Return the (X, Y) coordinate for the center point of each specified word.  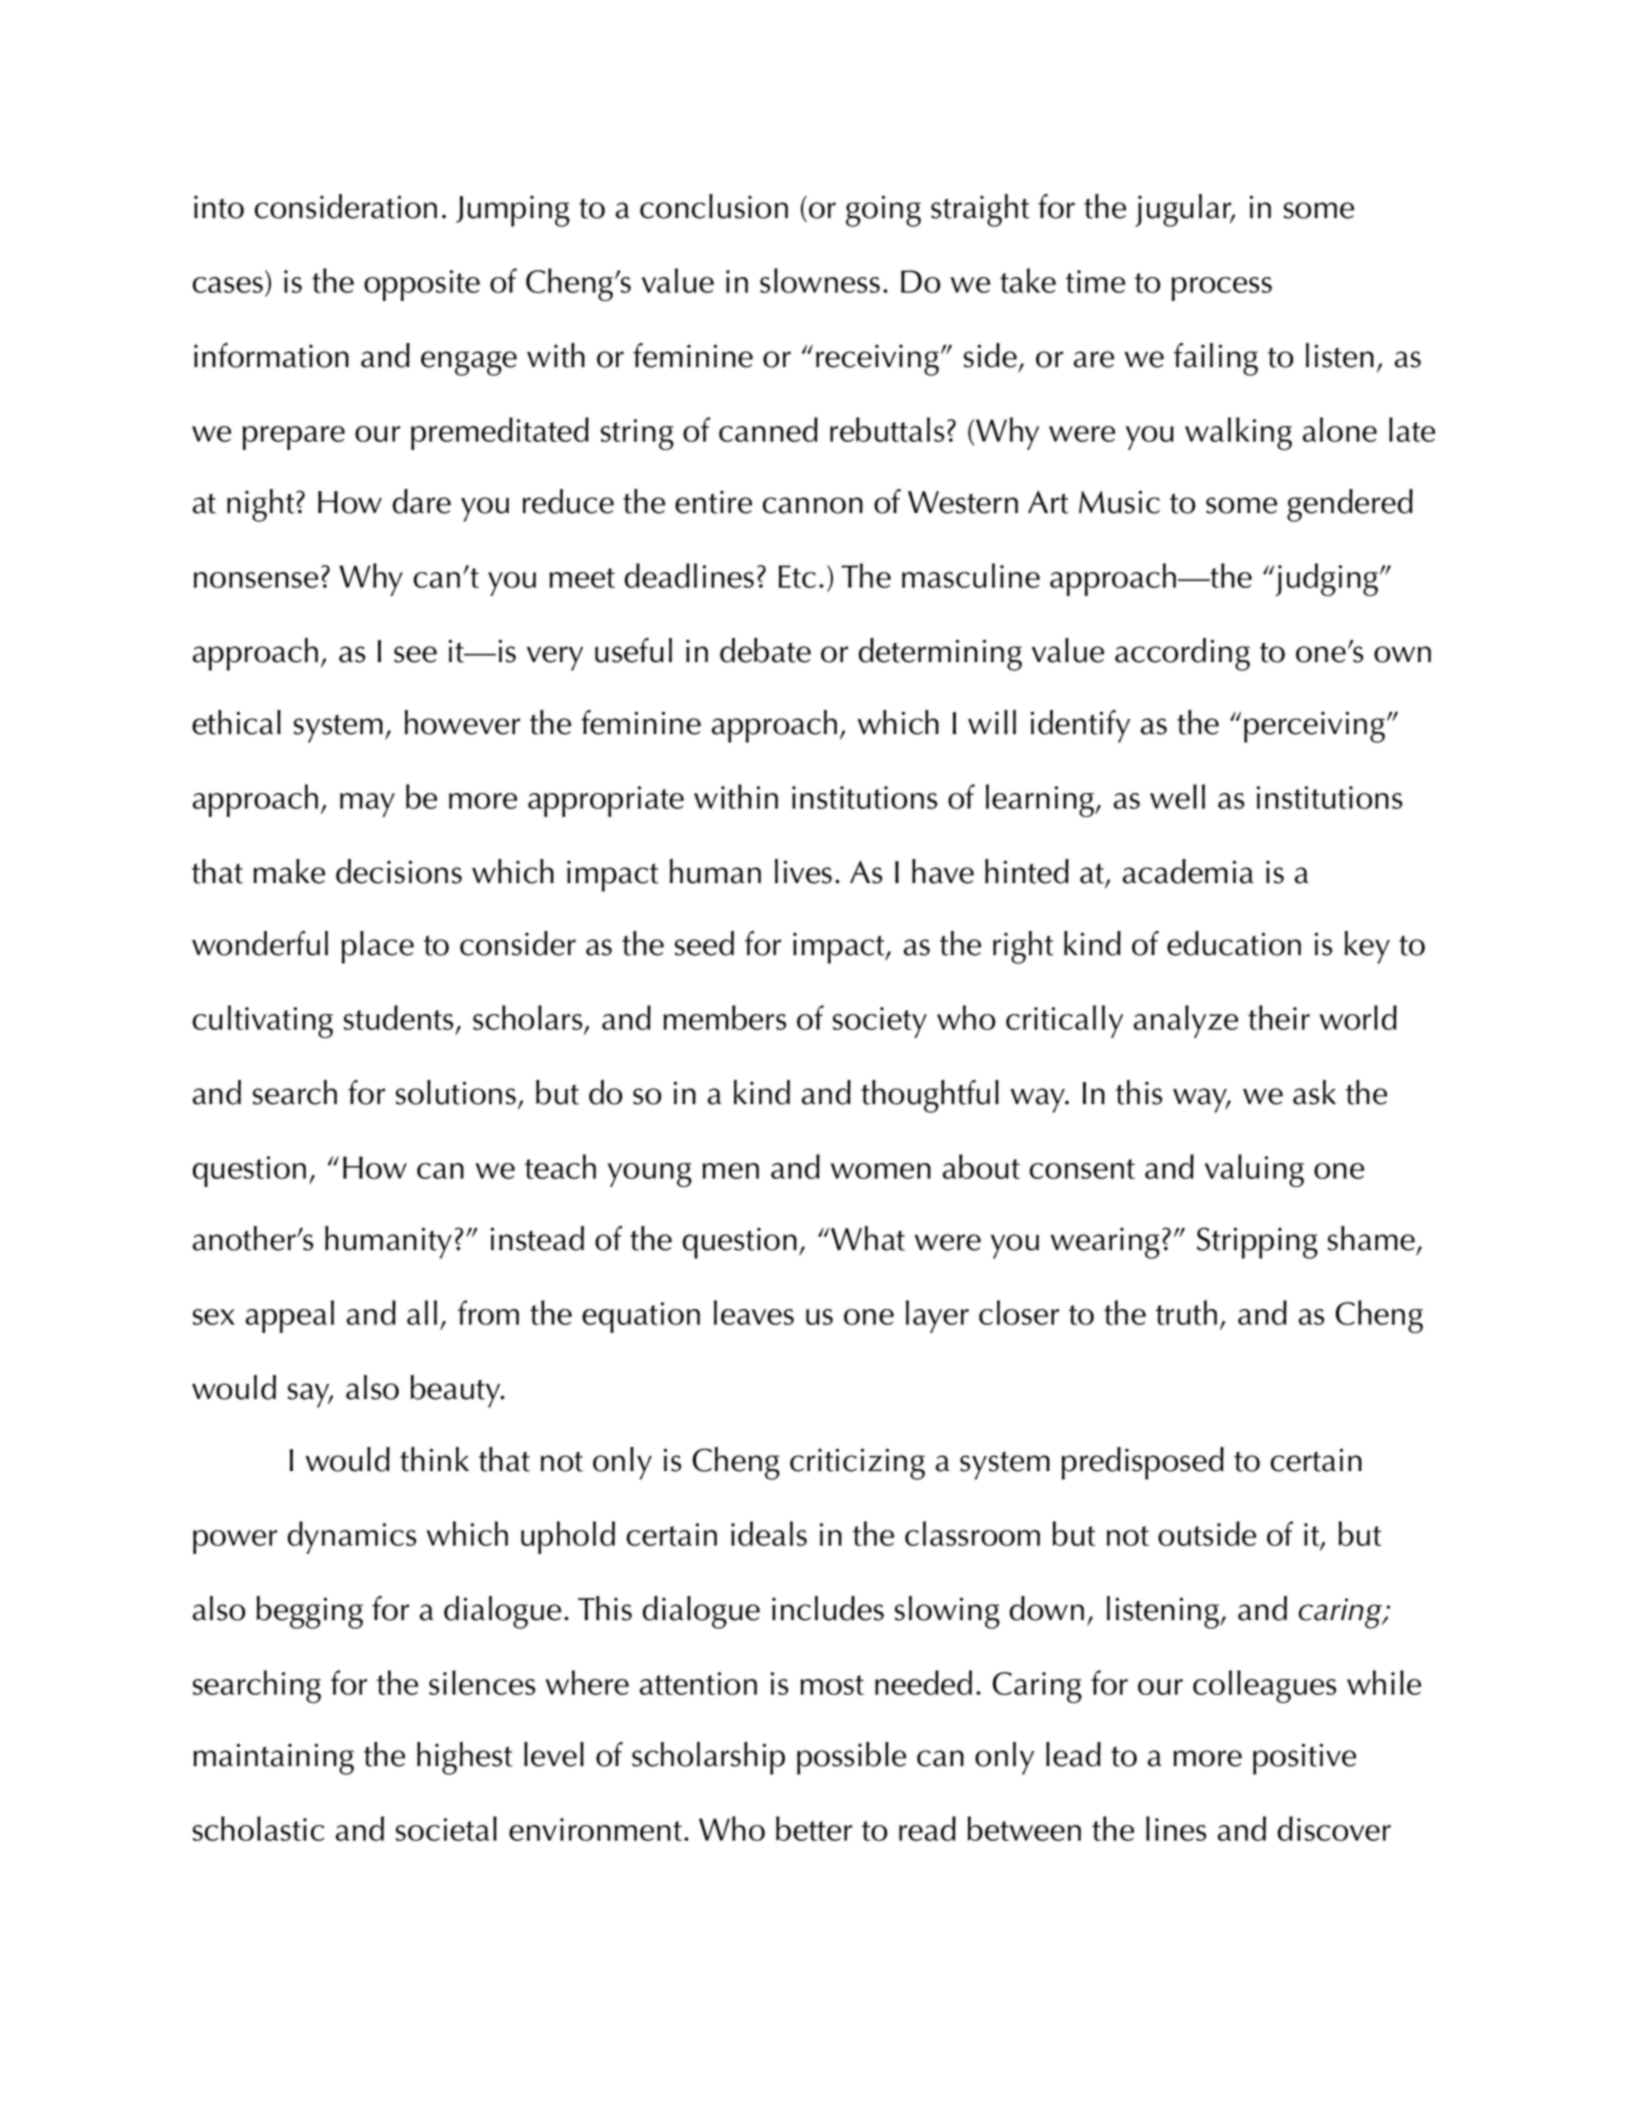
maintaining (273, 1759)
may (367, 805)
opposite (422, 285)
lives (803, 871)
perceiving (1314, 727)
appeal (290, 1316)
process (1222, 289)
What (868, 1238)
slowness (820, 280)
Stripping (1257, 1243)
